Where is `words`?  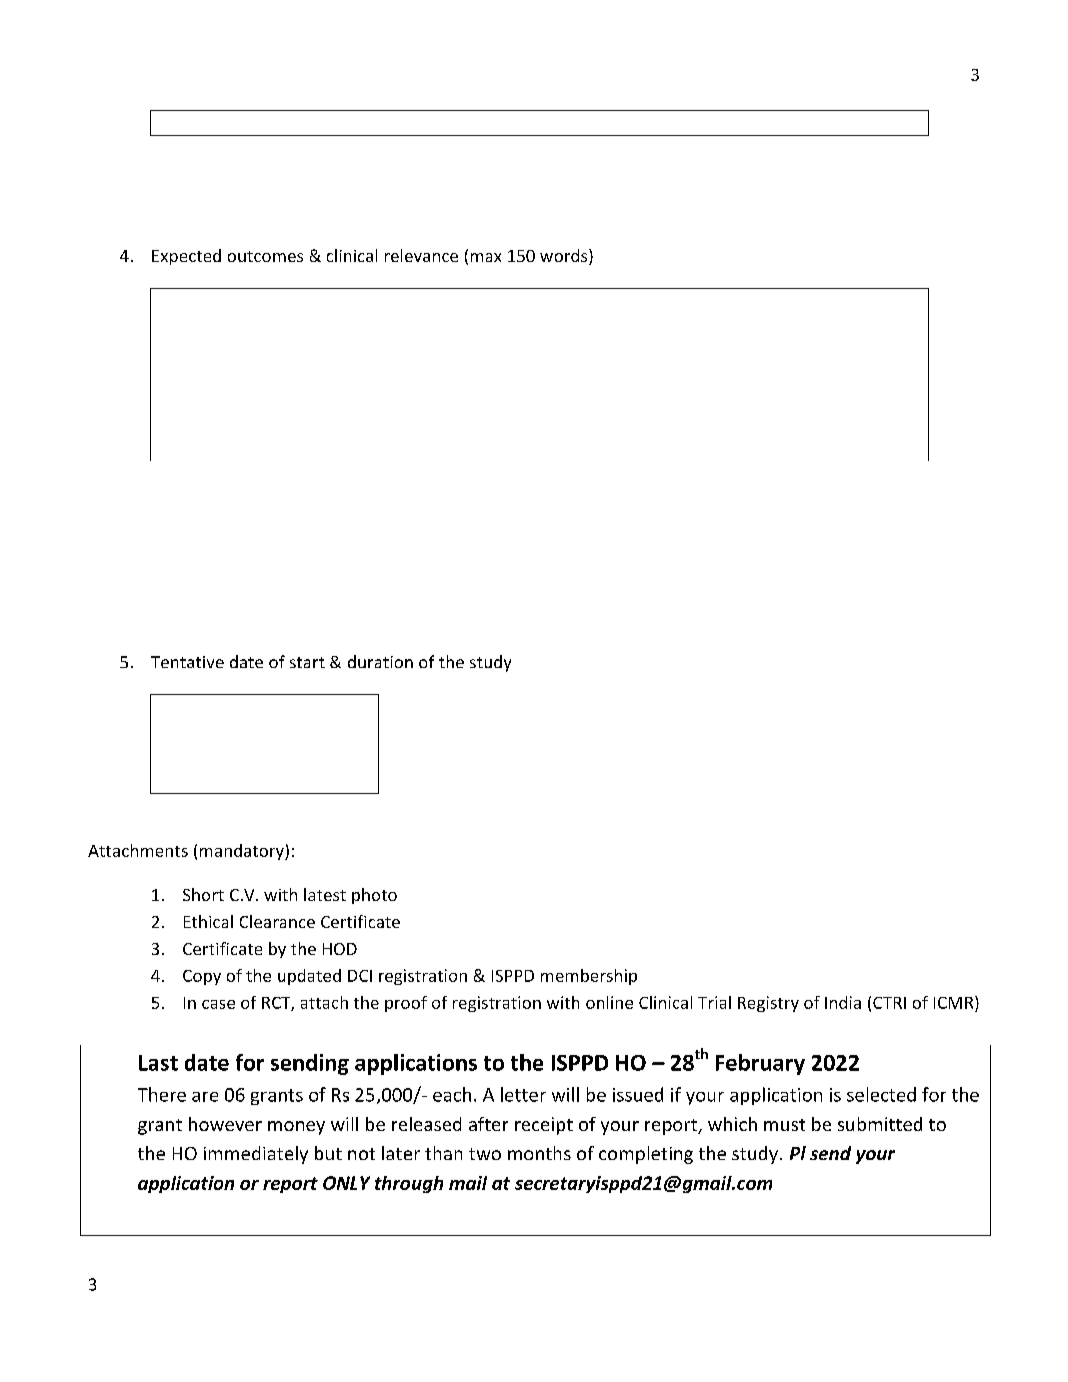
words is located at coordinates (565, 257).
